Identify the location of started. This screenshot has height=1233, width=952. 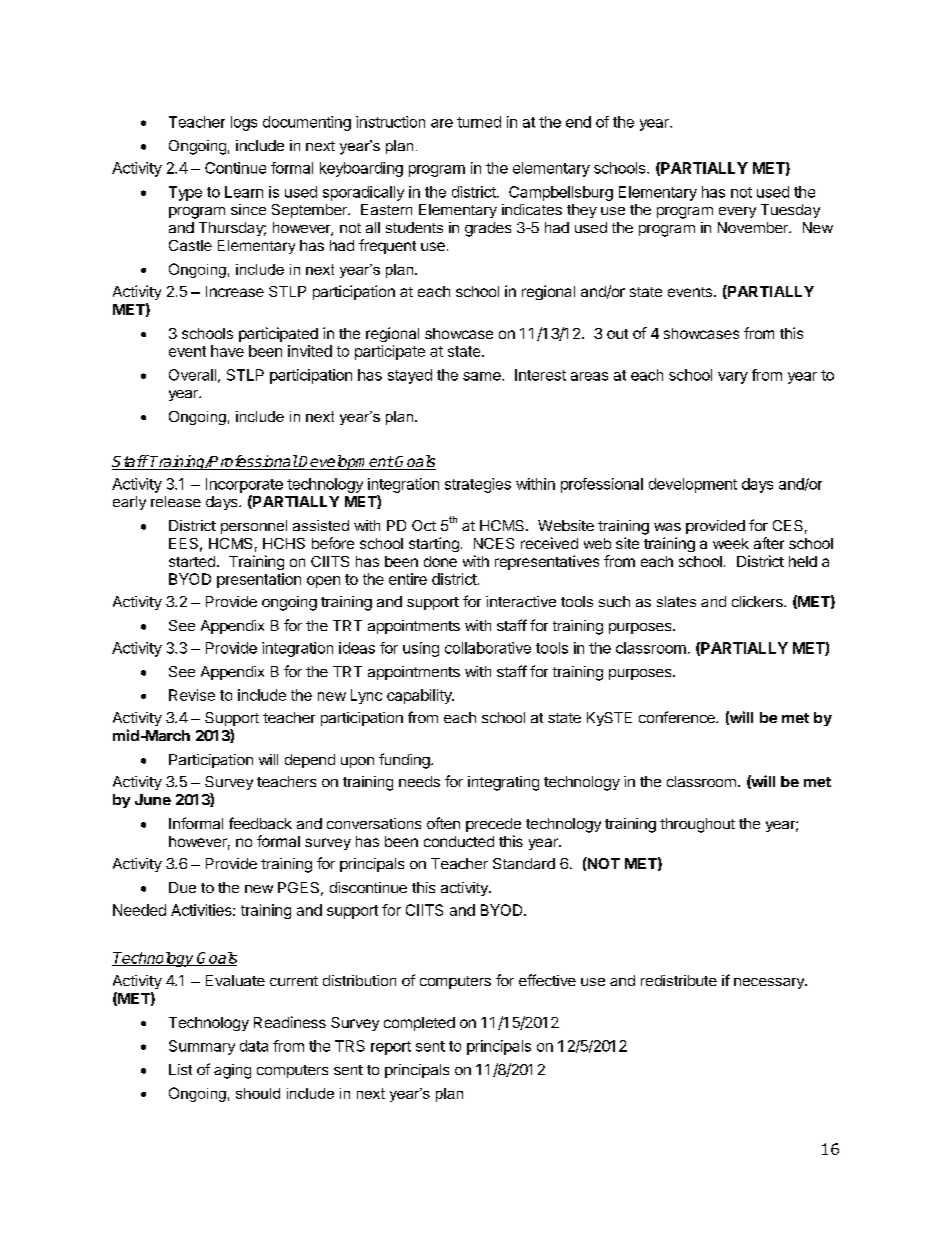
(192, 561).
